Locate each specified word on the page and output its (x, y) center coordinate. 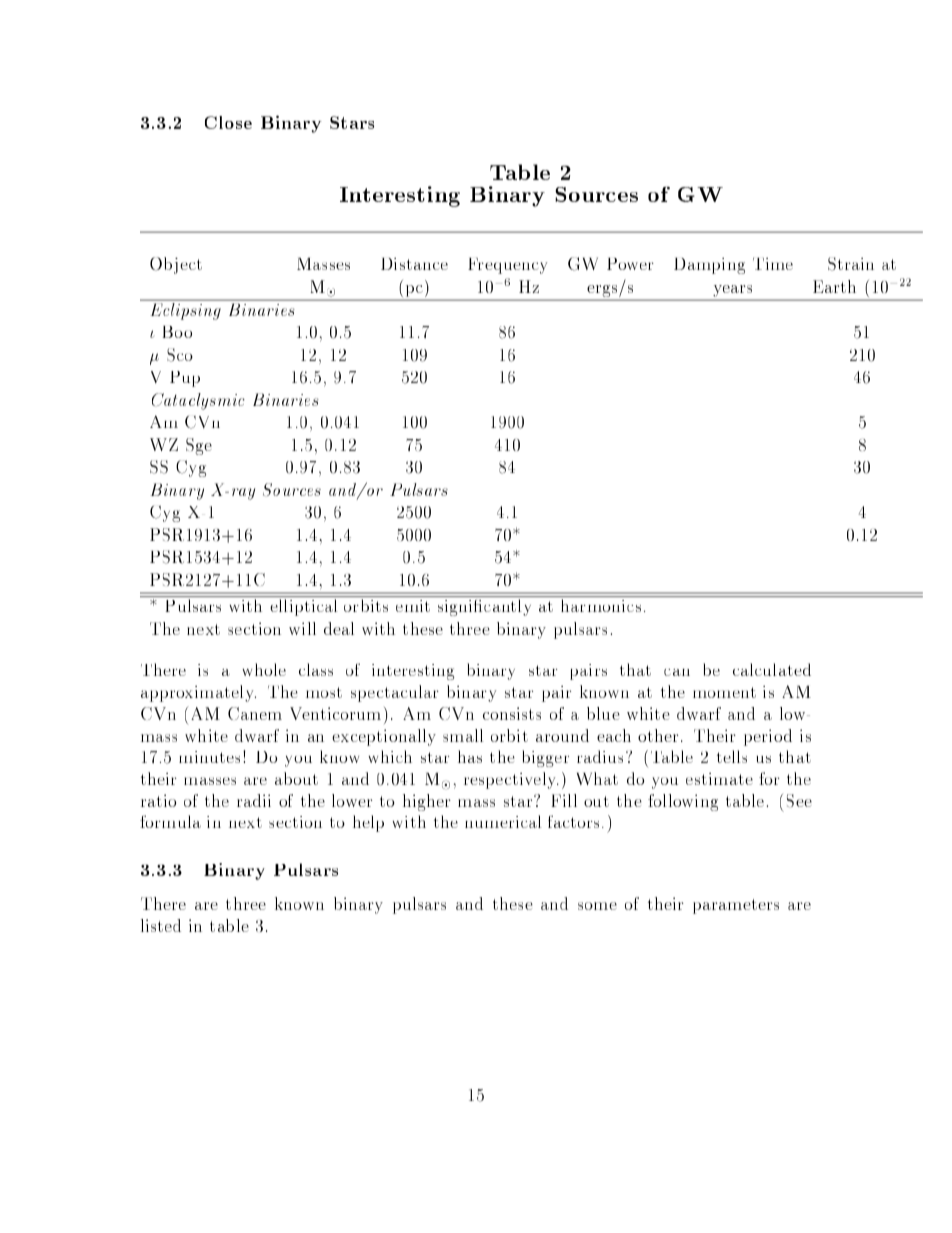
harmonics (601, 605)
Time (773, 264)
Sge (199, 446)
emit (413, 606)
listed (161, 925)
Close (228, 122)
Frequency (507, 266)
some (597, 906)
